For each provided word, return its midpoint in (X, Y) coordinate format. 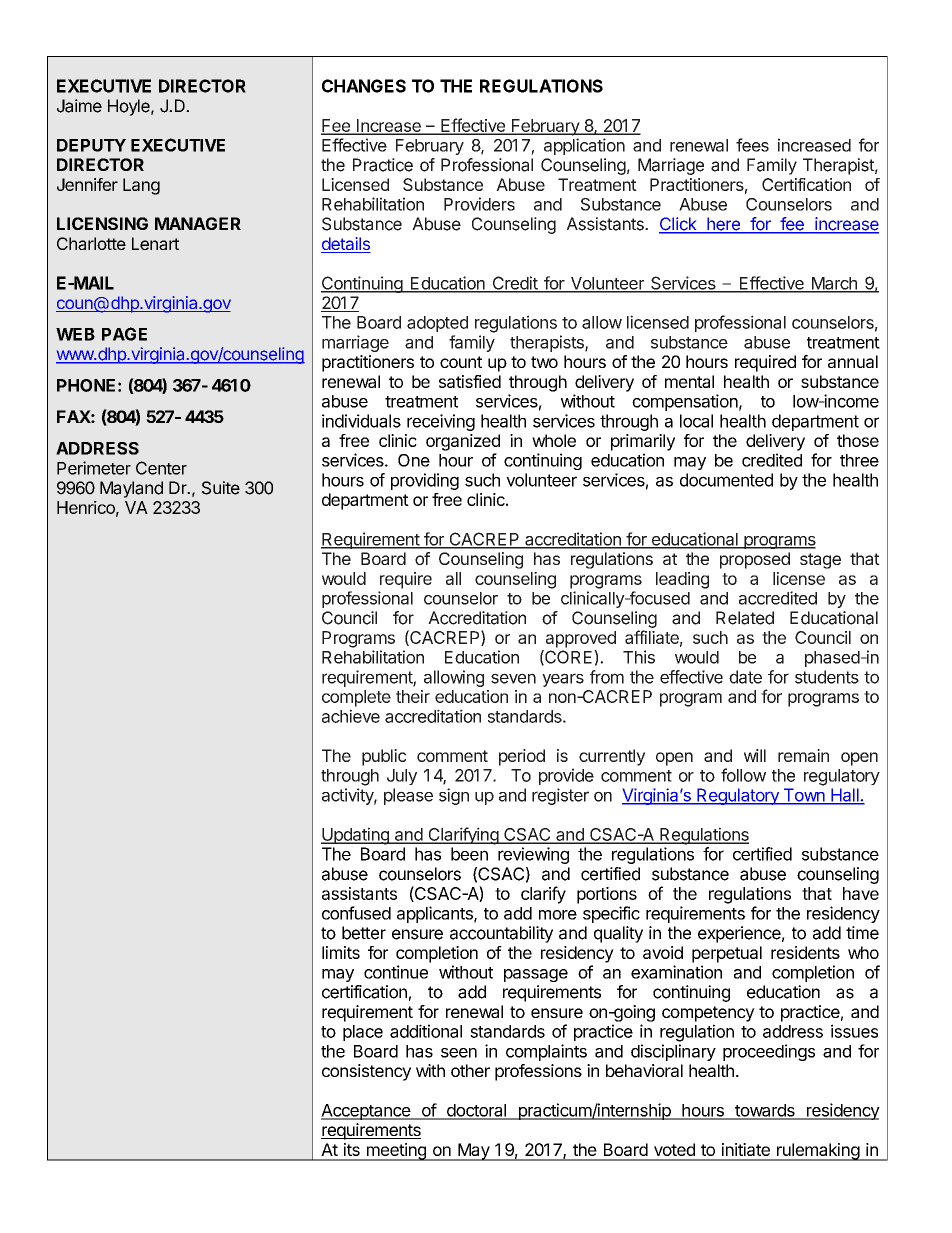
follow (743, 775)
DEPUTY (91, 145)
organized (463, 442)
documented (726, 480)
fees (752, 145)
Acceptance (366, 1112)
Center (161, 468)
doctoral (476, 1111)
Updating (356, 836)
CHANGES (364, 86)
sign (454, 796)
